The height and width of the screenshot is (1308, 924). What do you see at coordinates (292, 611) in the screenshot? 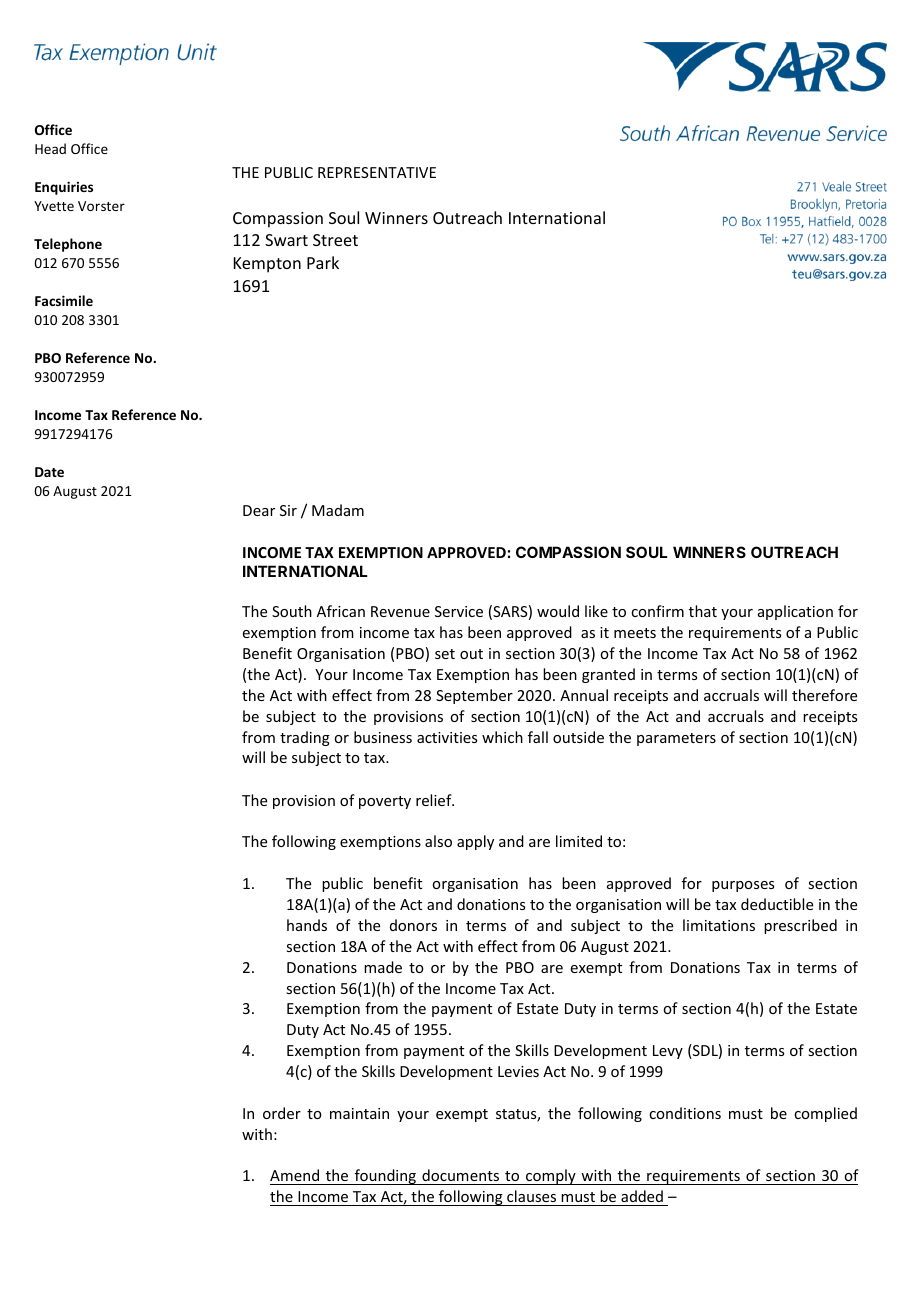
I see `South` at bounding box center [292, 611].
